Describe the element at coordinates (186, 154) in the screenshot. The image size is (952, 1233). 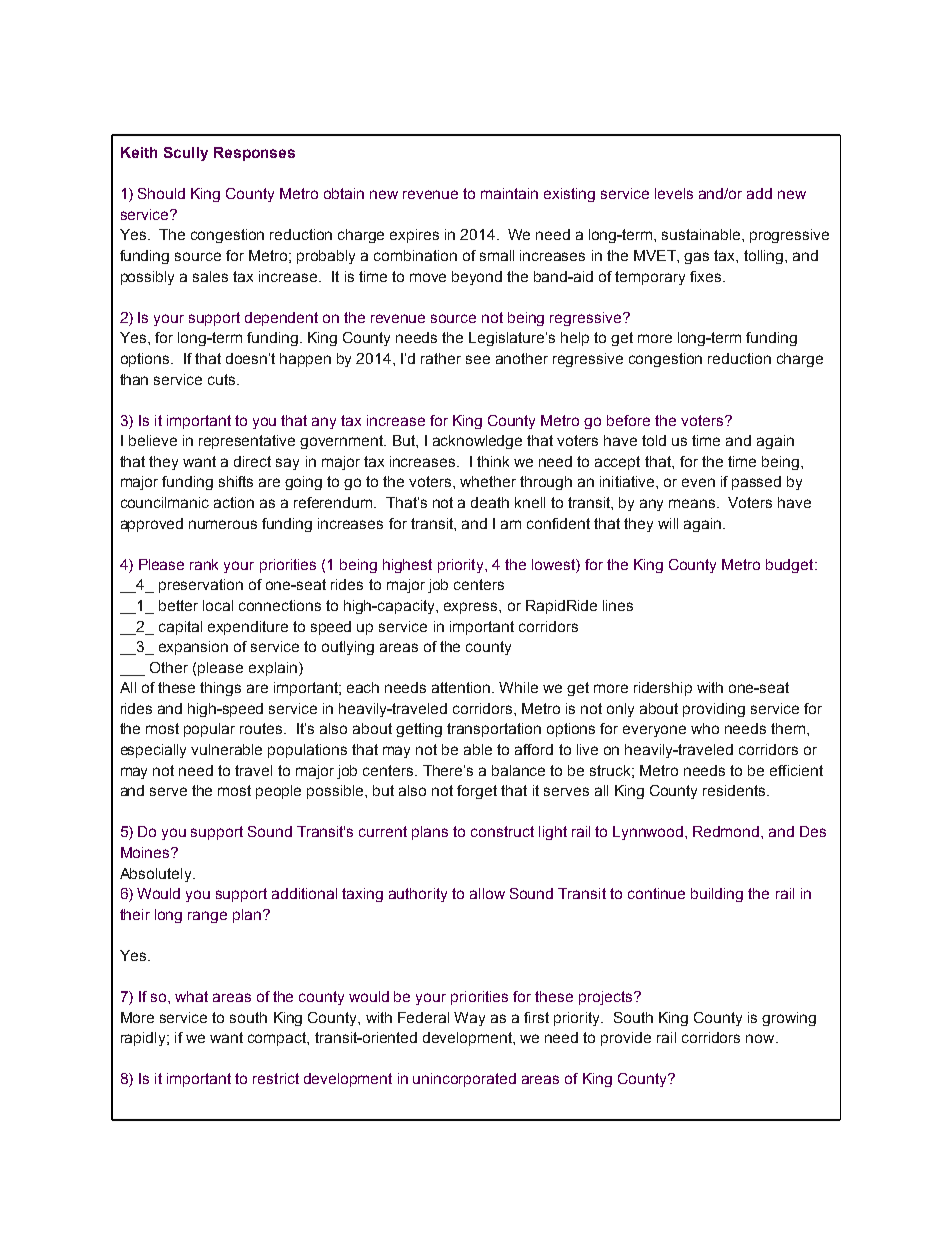
I see `Scully` at that location.
